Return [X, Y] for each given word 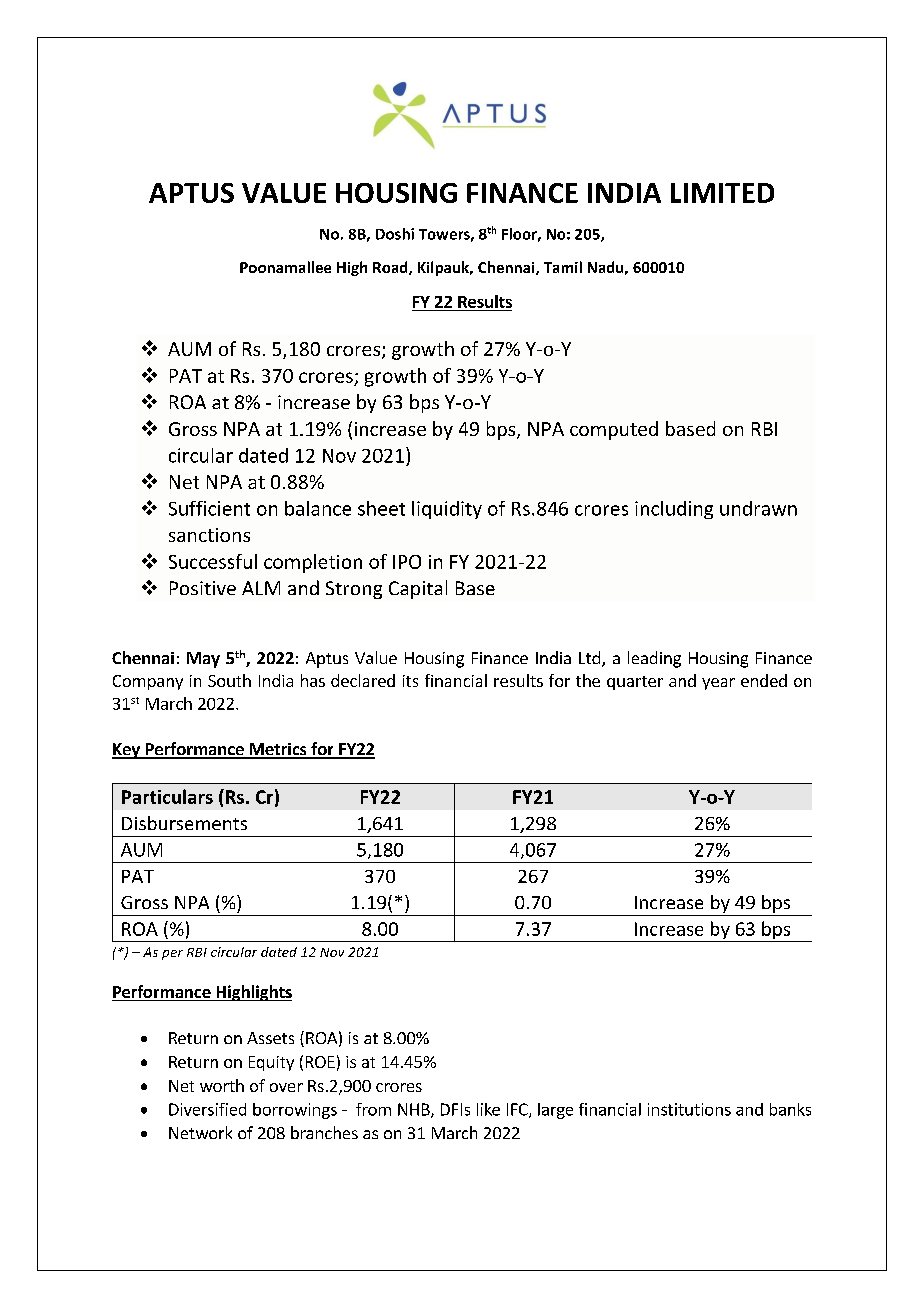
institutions [689, 1109]
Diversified [207, 1109]
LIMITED [722, 193]
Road [391, 268]
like [488, 1109]
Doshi [395, 234]
